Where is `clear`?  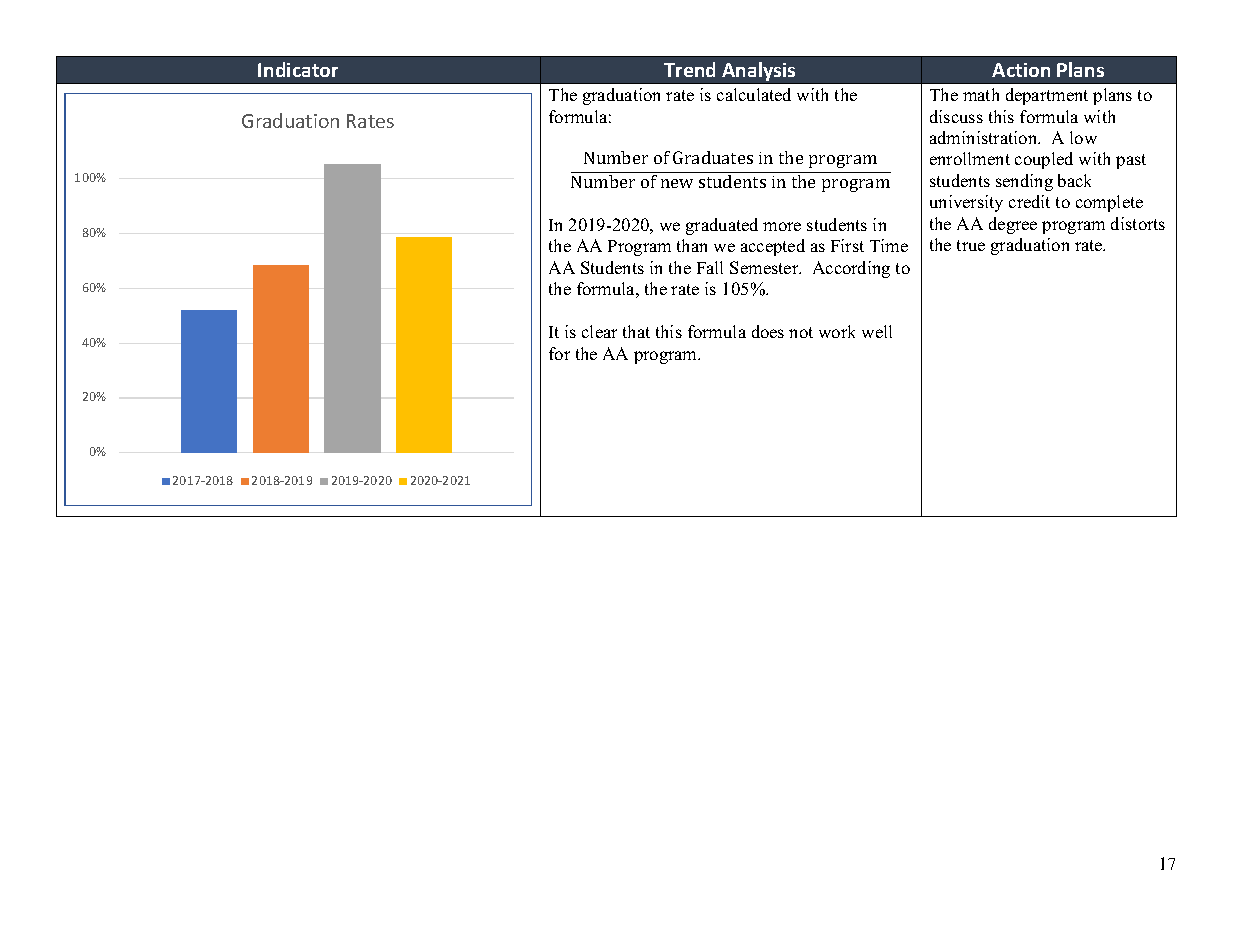 clear is located at coordinates (599, 331).
